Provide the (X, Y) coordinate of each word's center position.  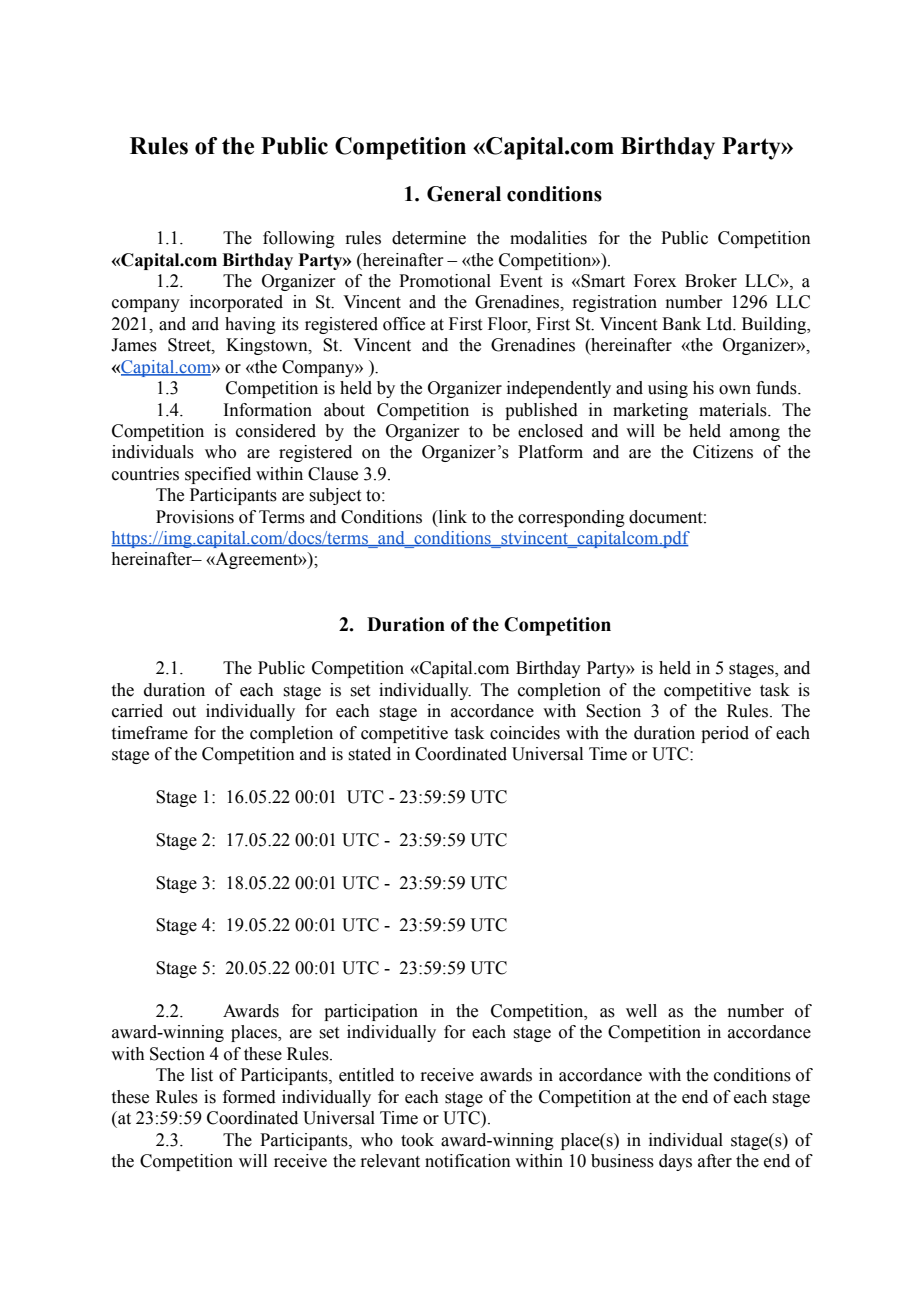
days (675, 1162)
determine (429, 238)
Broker (711, 281)
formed (249, 1097)
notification (468, 1161)
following (299, 239)
